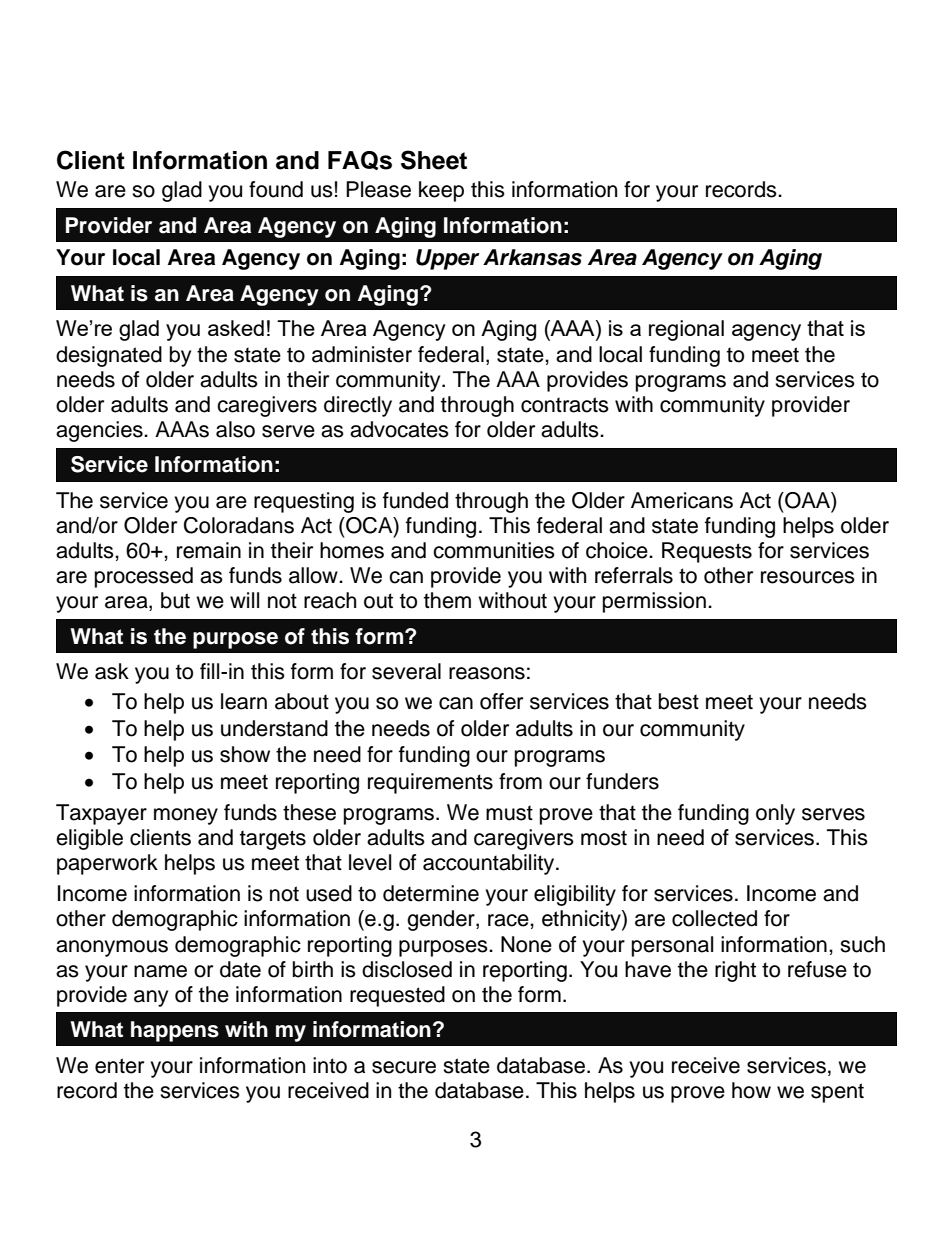 The width and height of the image is (952, 1233). What do you see at coordinates (707, 552) in the image?
I see `Requests` at bounding box center [707, 552].
